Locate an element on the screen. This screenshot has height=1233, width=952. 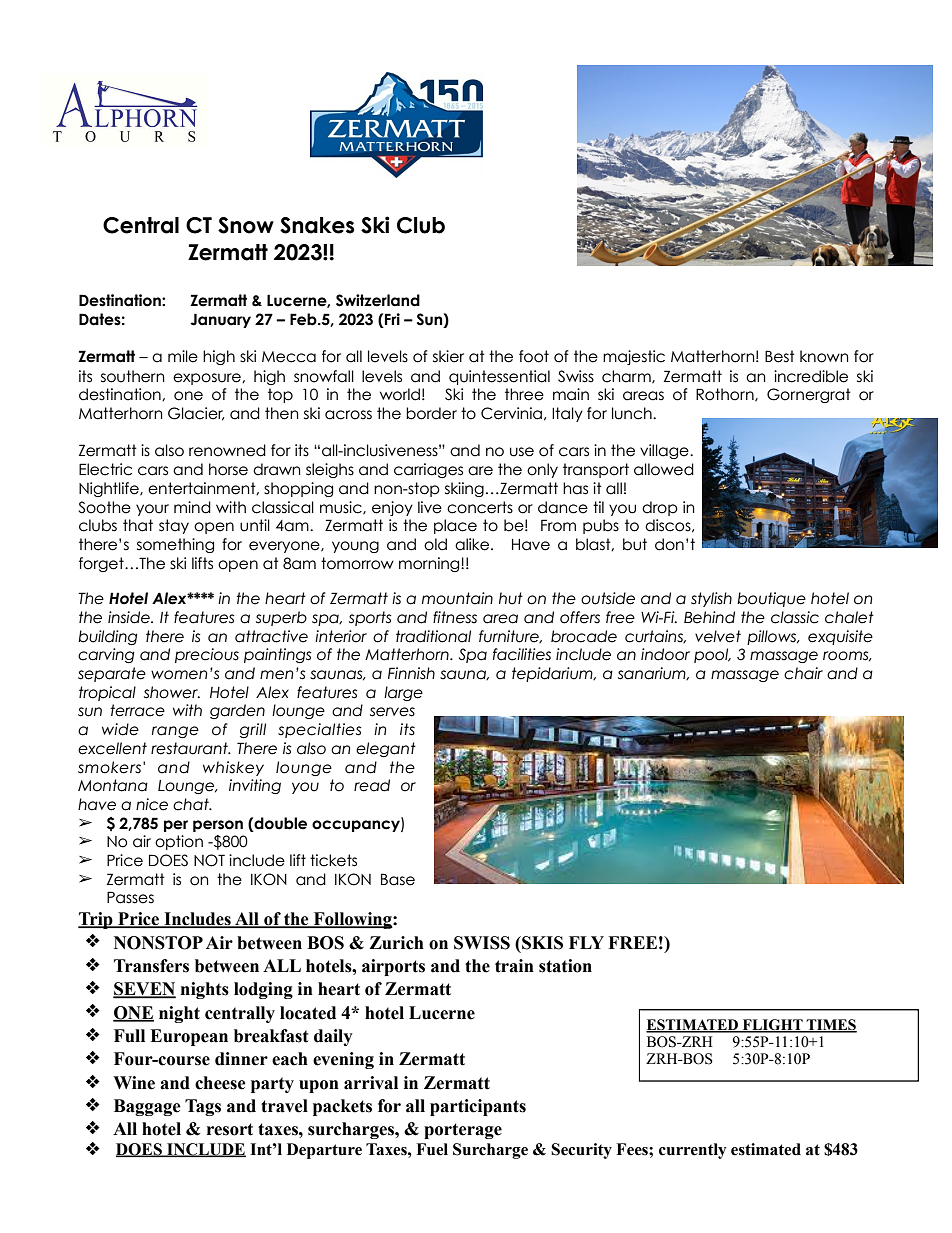
Switzerland is located at coordinates (378, 300).
